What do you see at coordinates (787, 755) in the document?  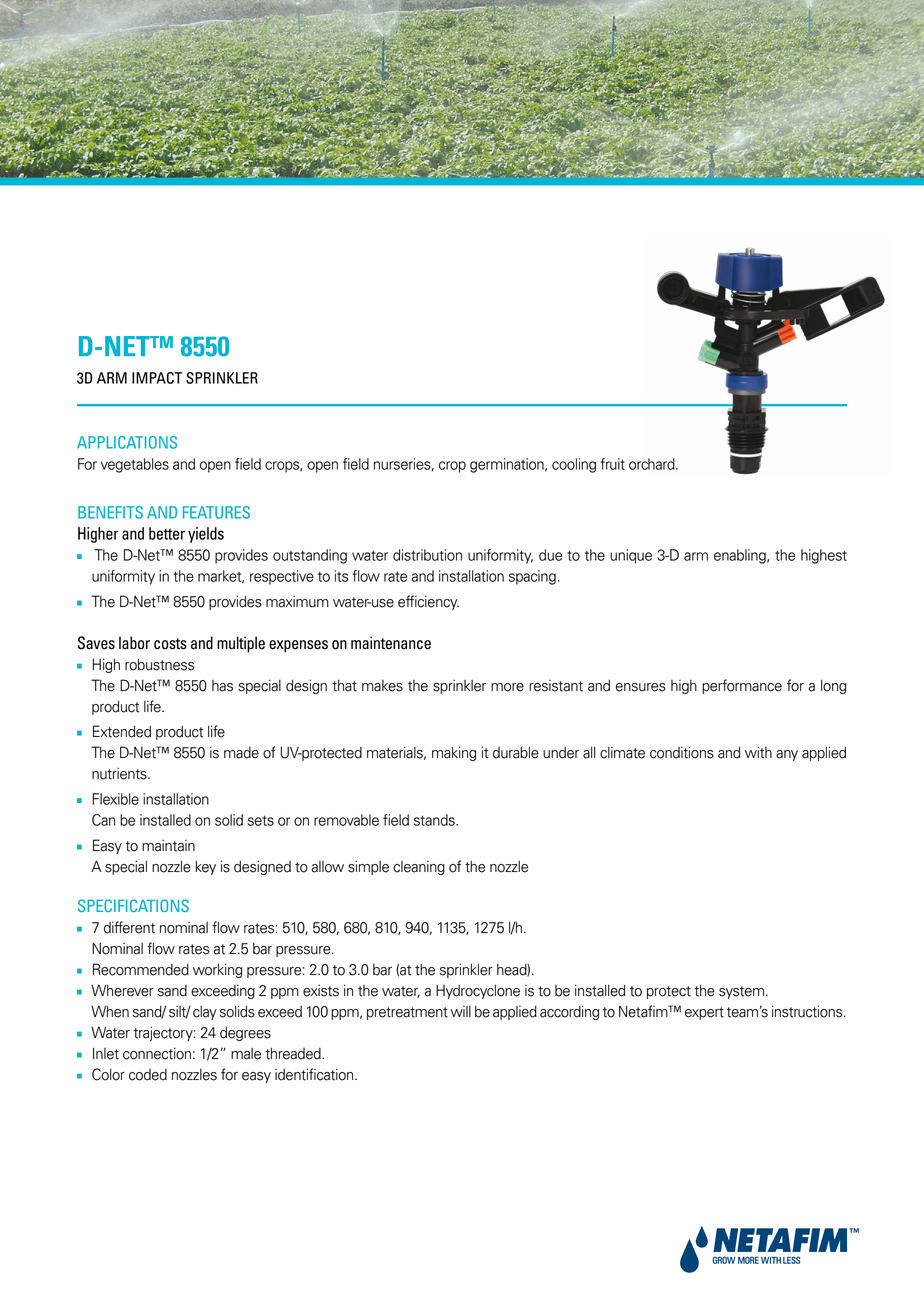 I see `any` at bounding box center [787, 755].
